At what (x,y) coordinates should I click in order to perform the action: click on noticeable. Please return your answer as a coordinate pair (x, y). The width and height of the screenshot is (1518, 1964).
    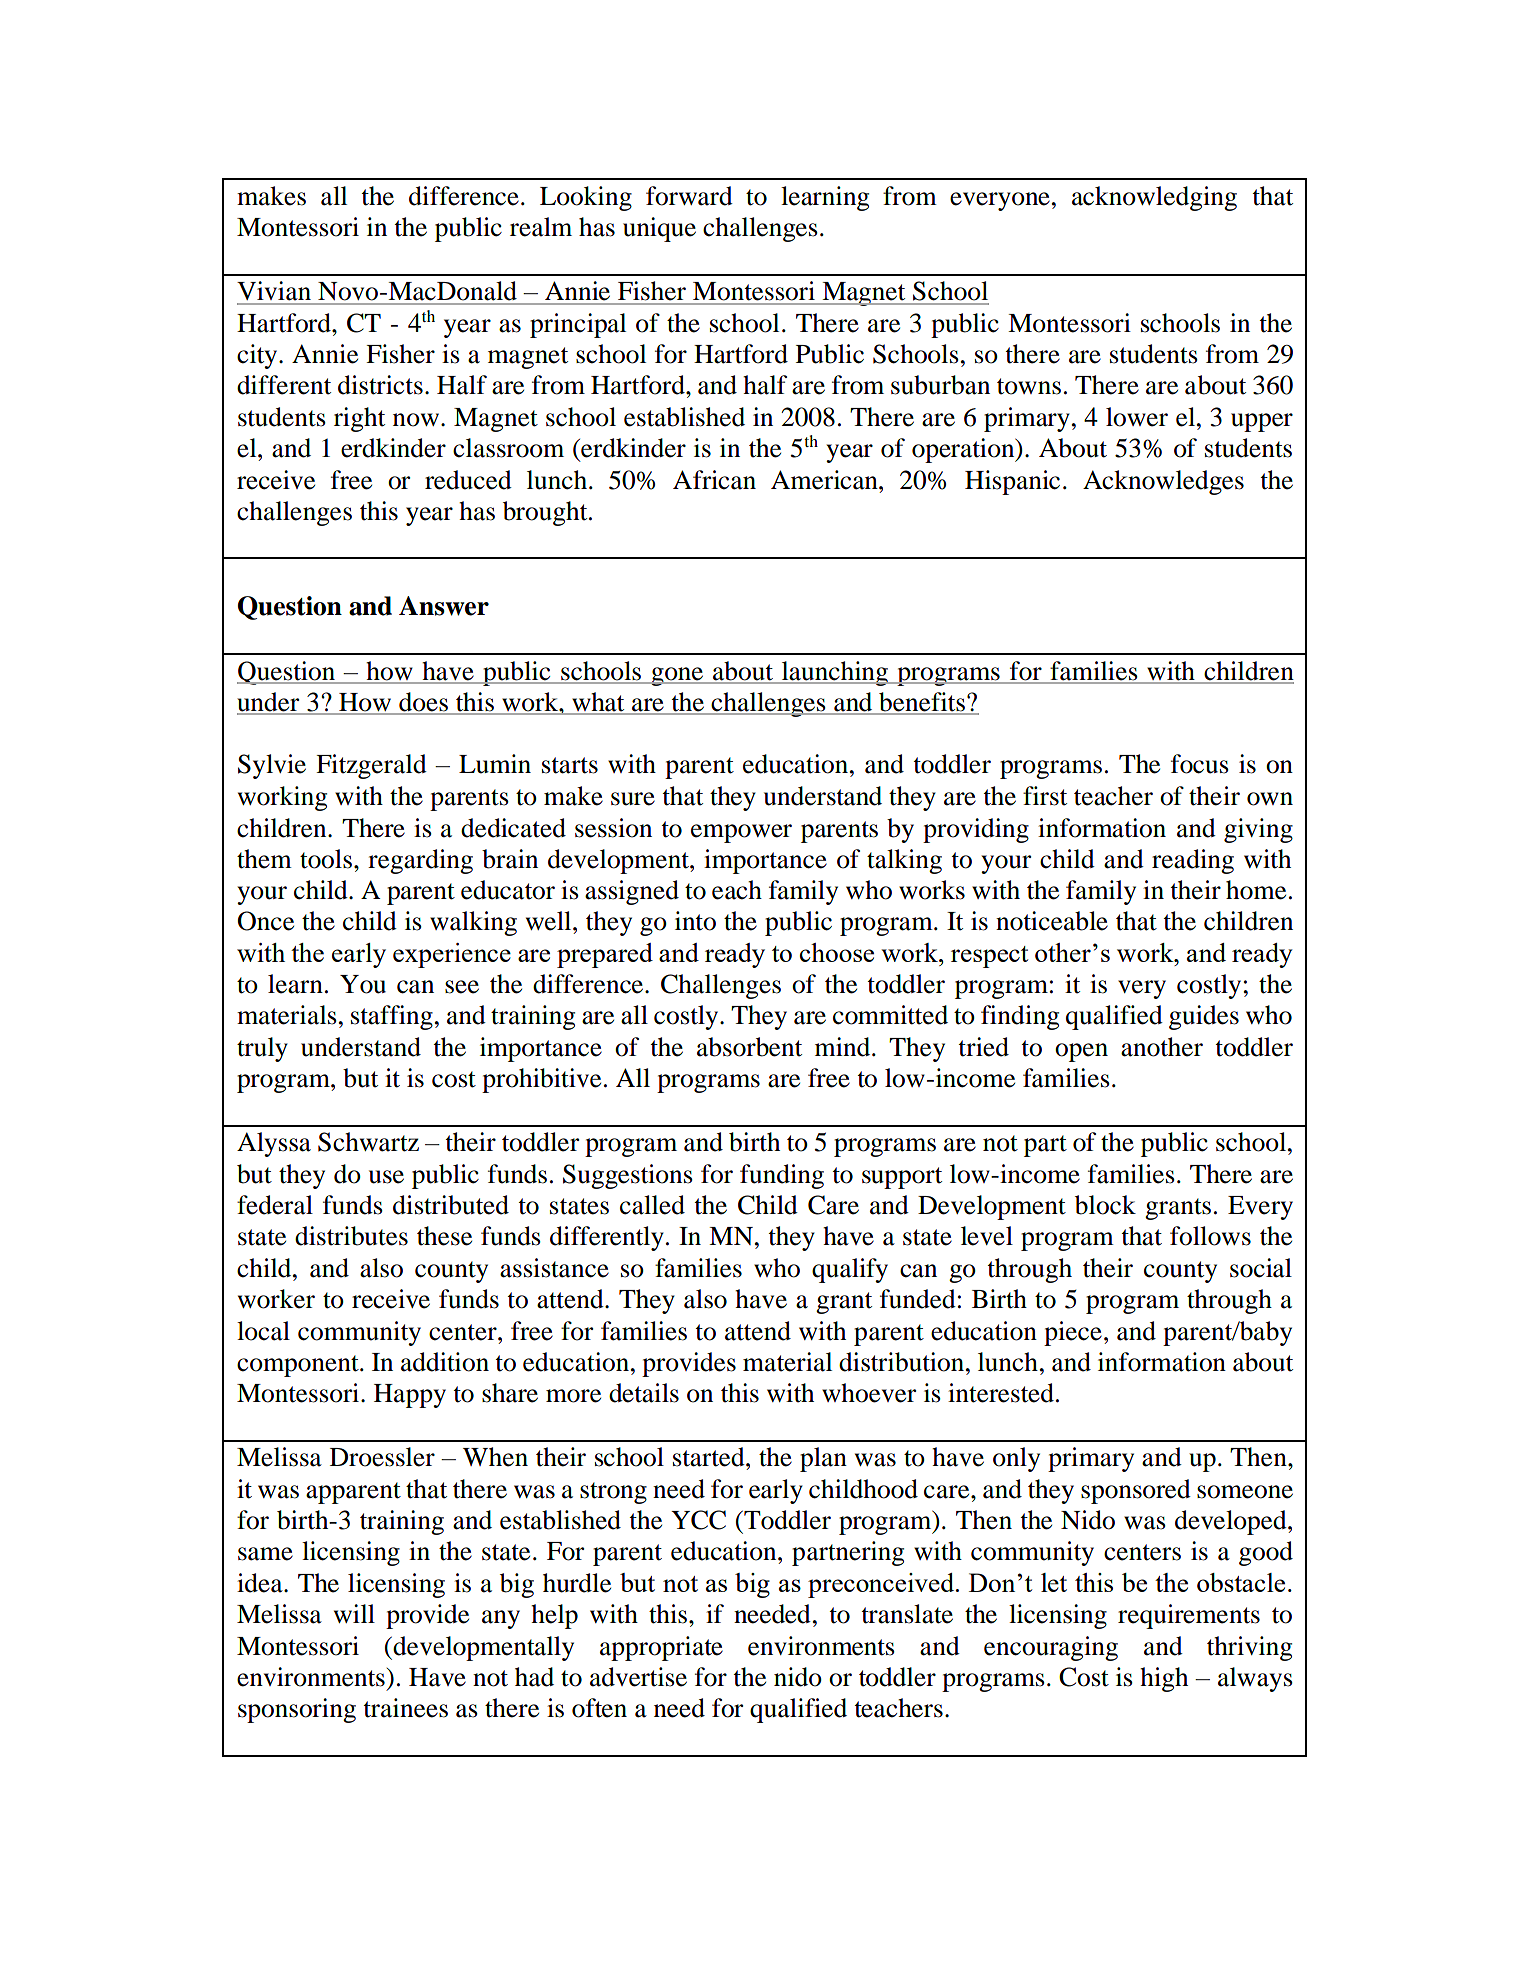
    Looking at the image, I should click on (1052, 921).
